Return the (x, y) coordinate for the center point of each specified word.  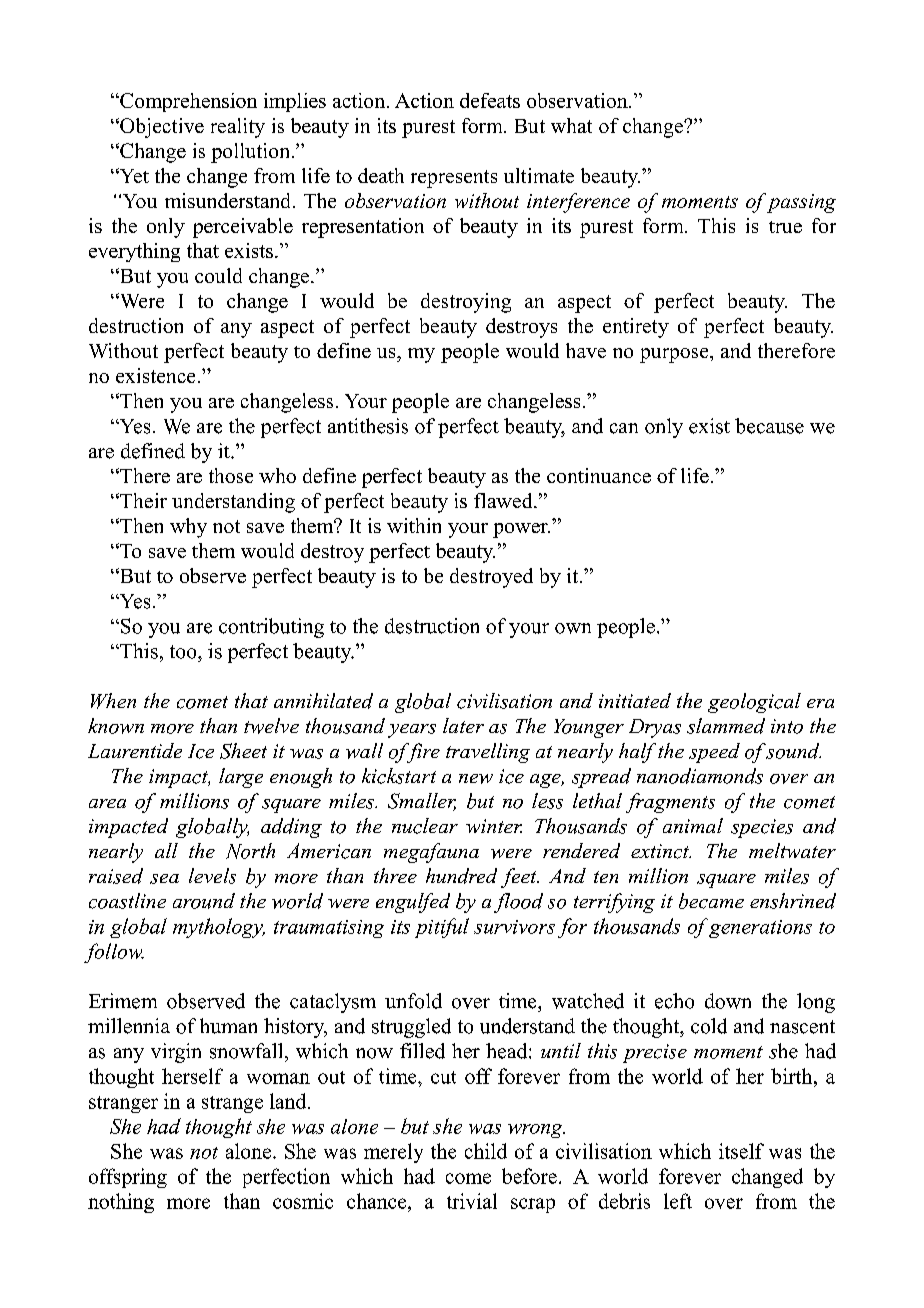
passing (801, 203)
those (231, 475)
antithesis (368, 426)
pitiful (442, 928)
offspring (128, 1178)
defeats (490, 100)
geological (754, 703)
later (463, 725)
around (204, 901)
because (769, 426)
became (711, 901)
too (184, 652)
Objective (161, 128)
